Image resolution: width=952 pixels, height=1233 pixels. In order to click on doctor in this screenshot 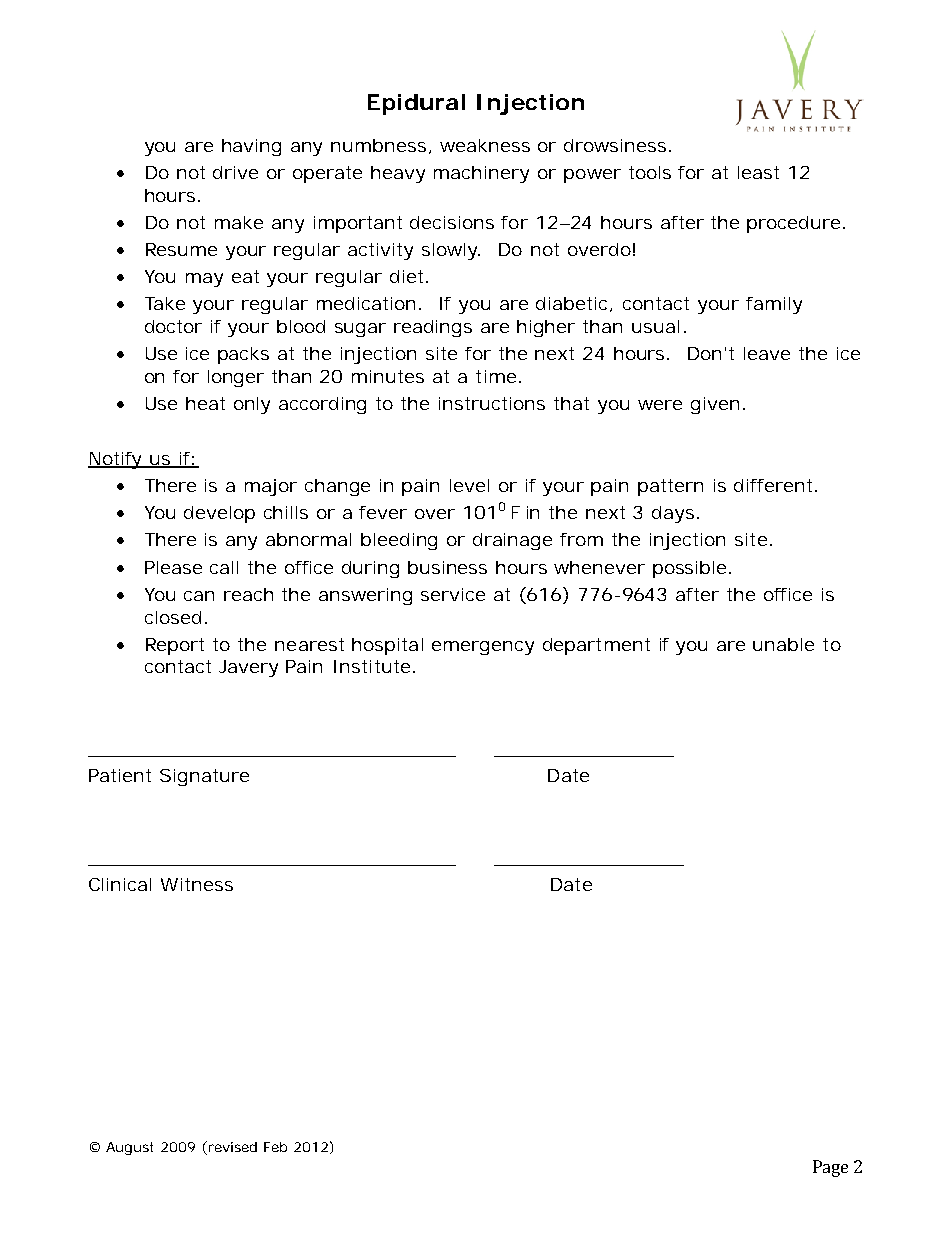, I will do `click(173, 326)`.
